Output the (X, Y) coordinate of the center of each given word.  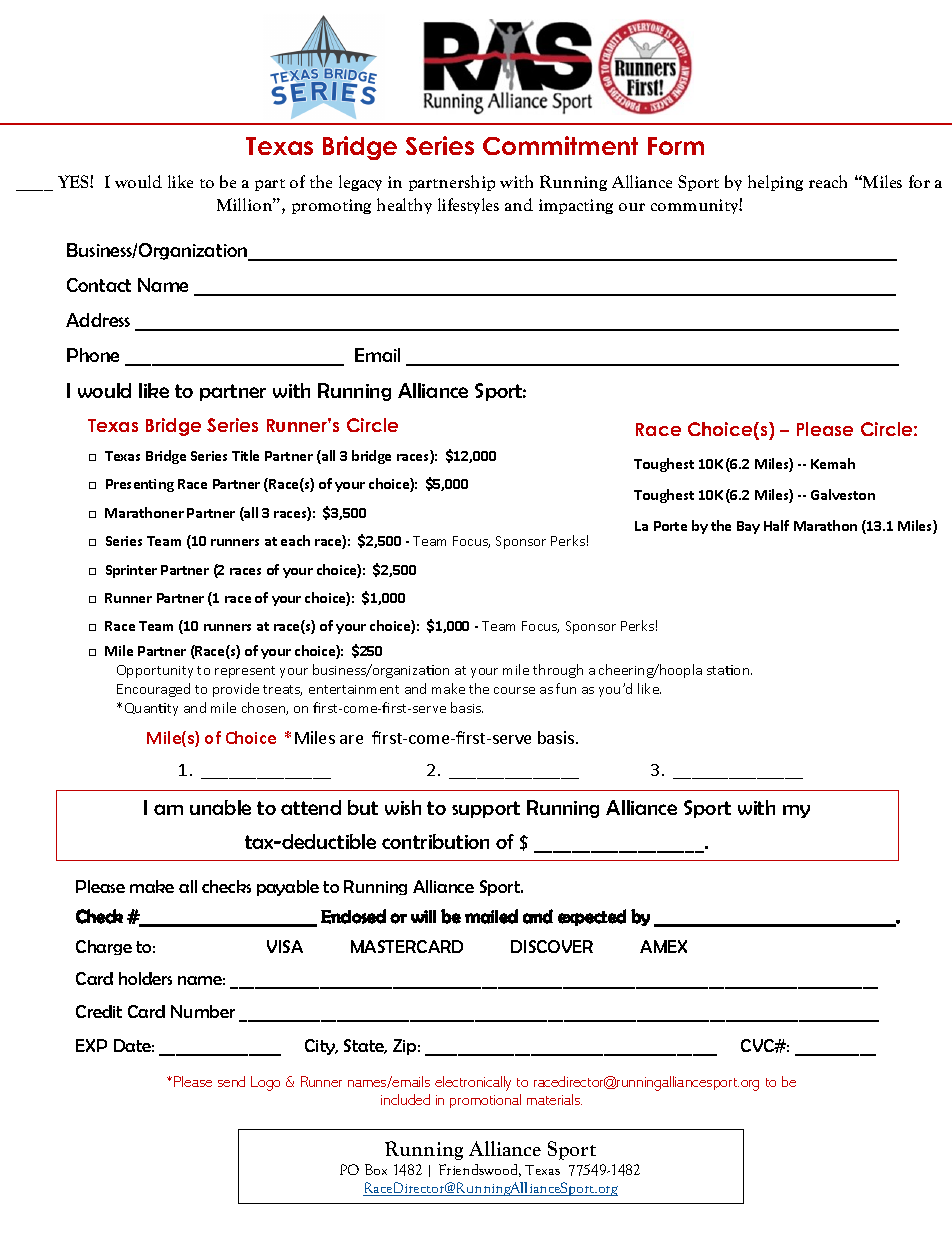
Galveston (843, 494)
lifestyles (468, 206)
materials (554, 1099)
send (231, 1081)
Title (245, 455)
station (729, 670)
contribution (435, 841)
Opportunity (155, 671)
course (514, 690)
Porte (670, 526)
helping (775, 183)
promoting (331, 206)
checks (226, 886)
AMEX (663, 946)
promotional (485, 1101)
